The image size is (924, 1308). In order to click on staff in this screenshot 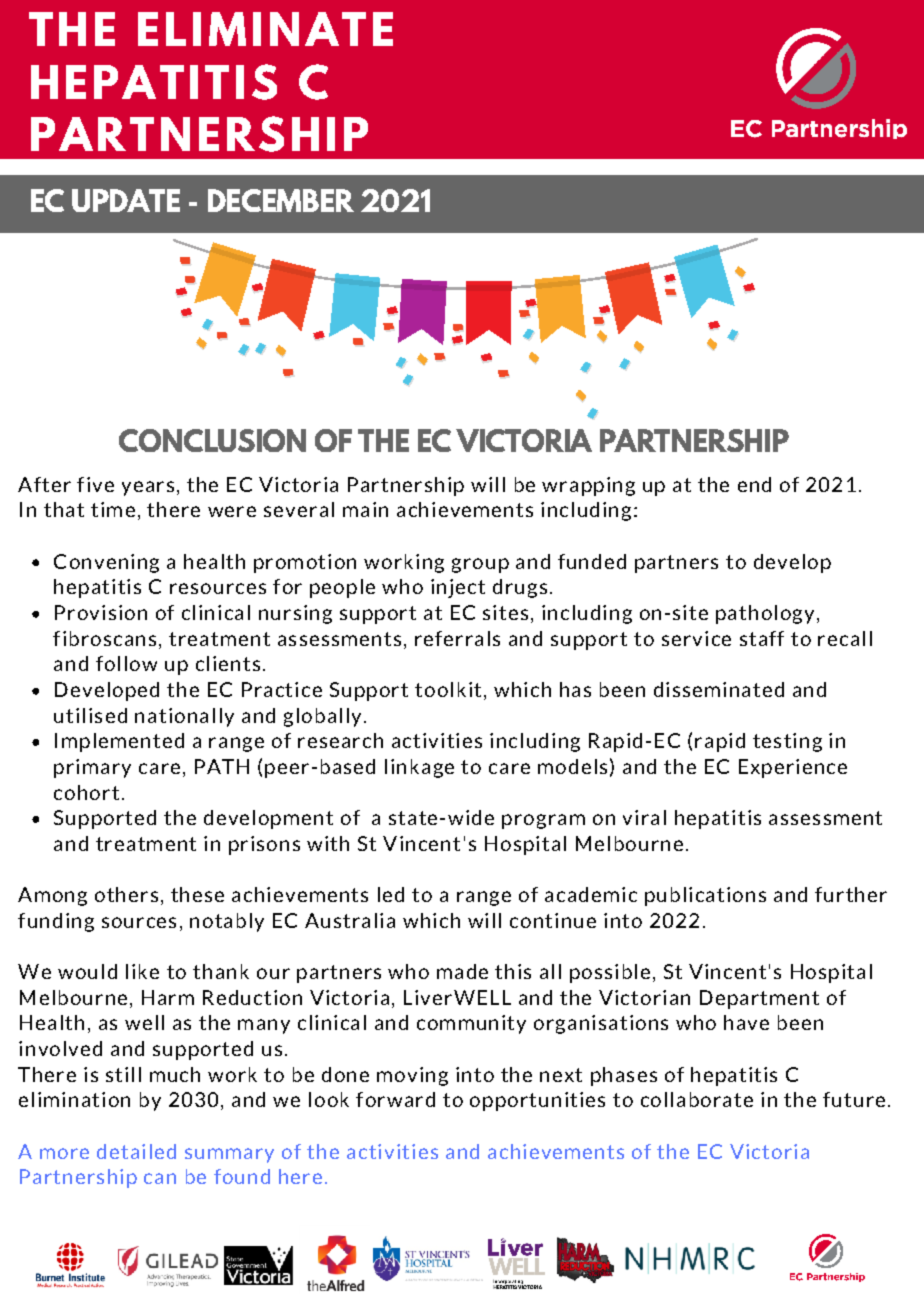, I will do `click(762, 638)`.
